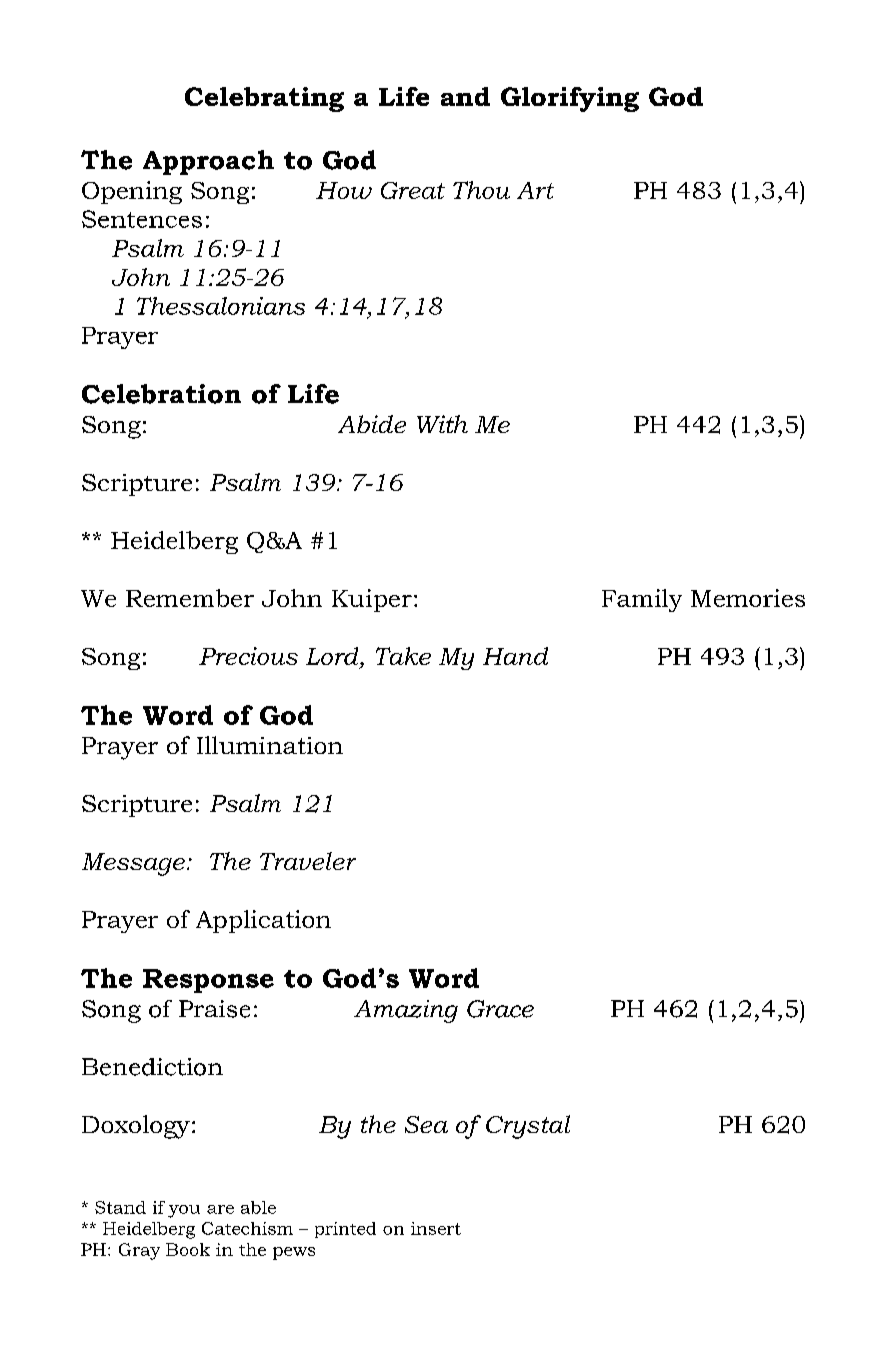 This image has width=887, height=1372. Describe the element at coordinates (308, 861) in the image. I see `Traveler` at that location.
